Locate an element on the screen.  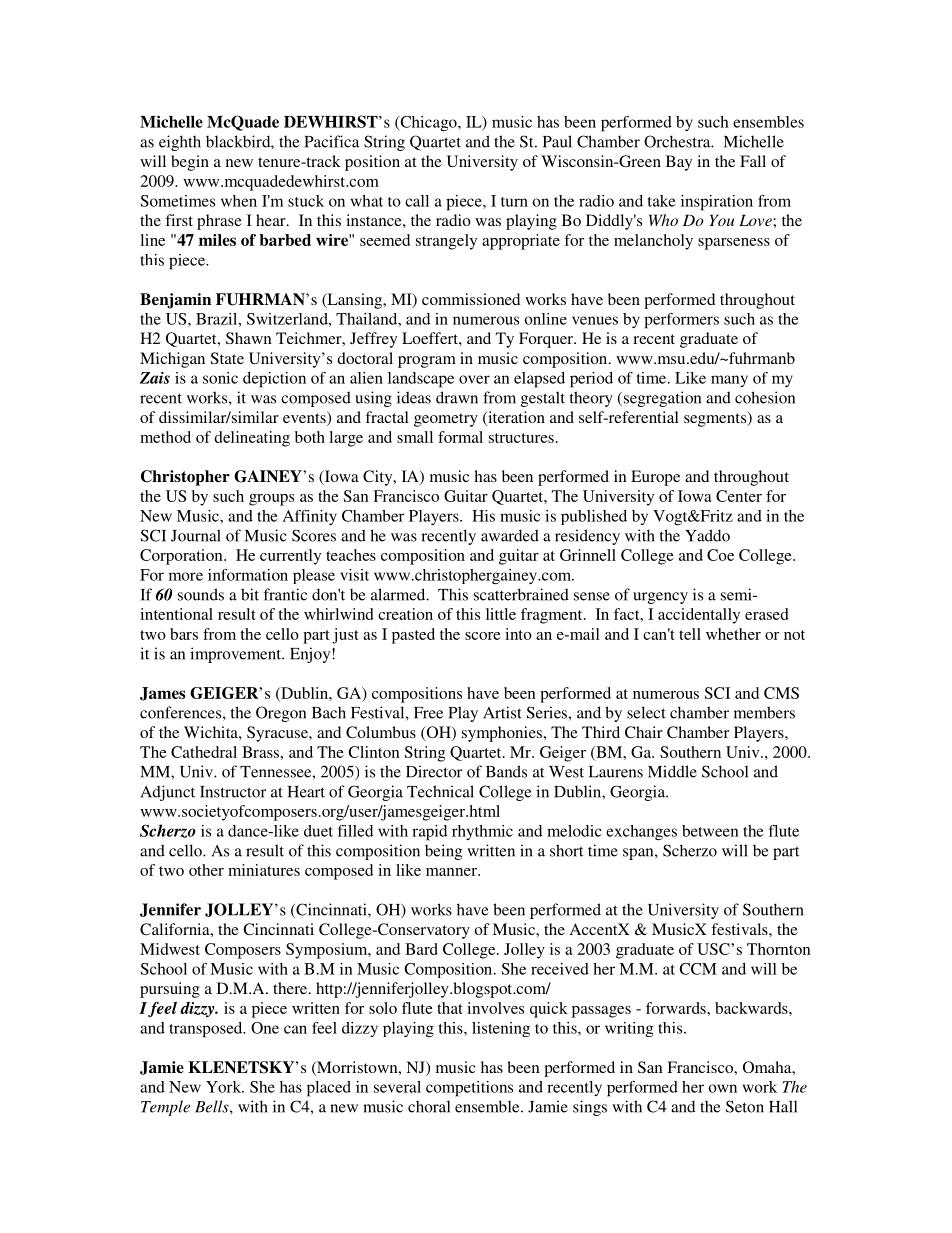
Fall is located at coordinates (753, 161).
